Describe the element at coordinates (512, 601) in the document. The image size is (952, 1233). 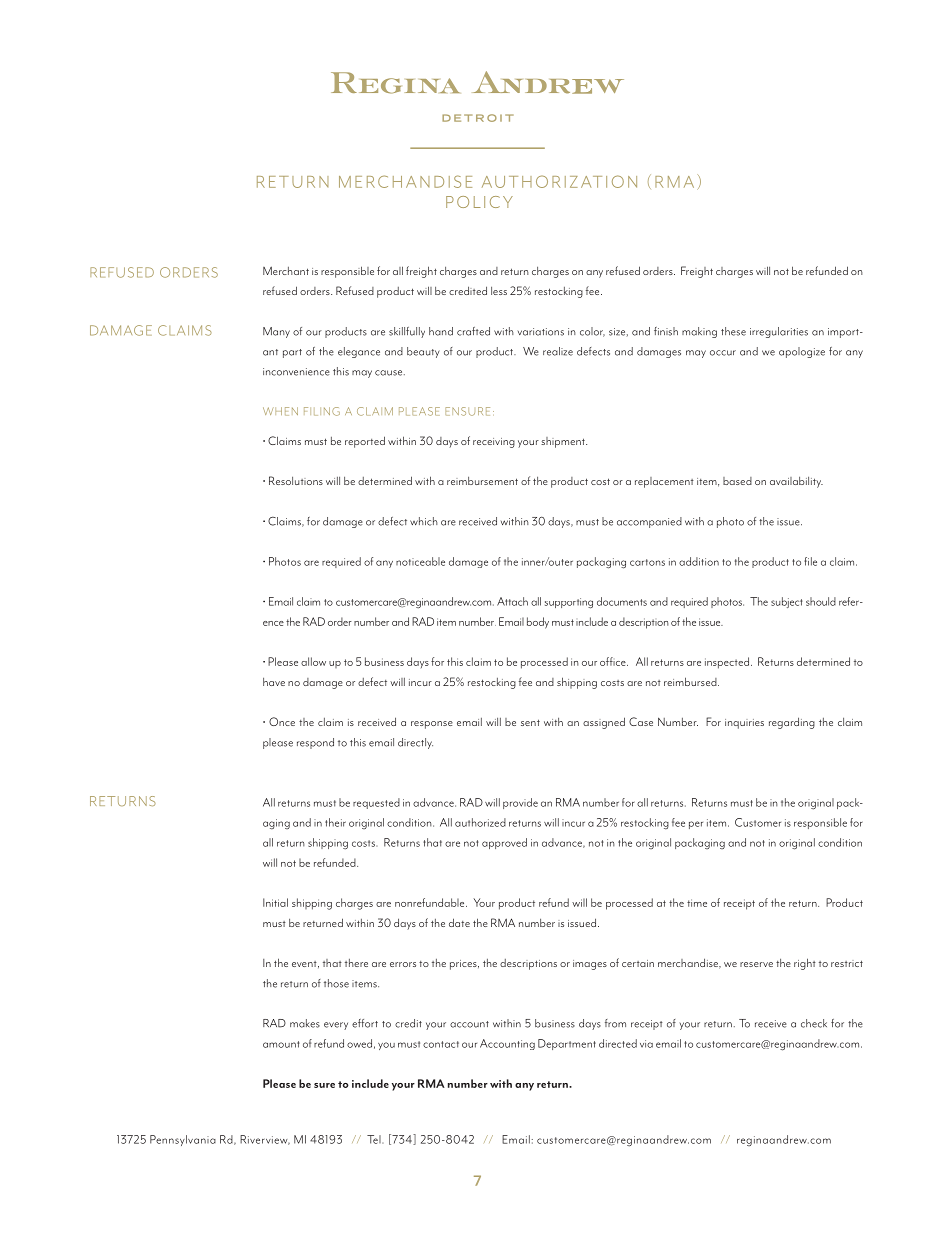
I see `Attach` at that location.
